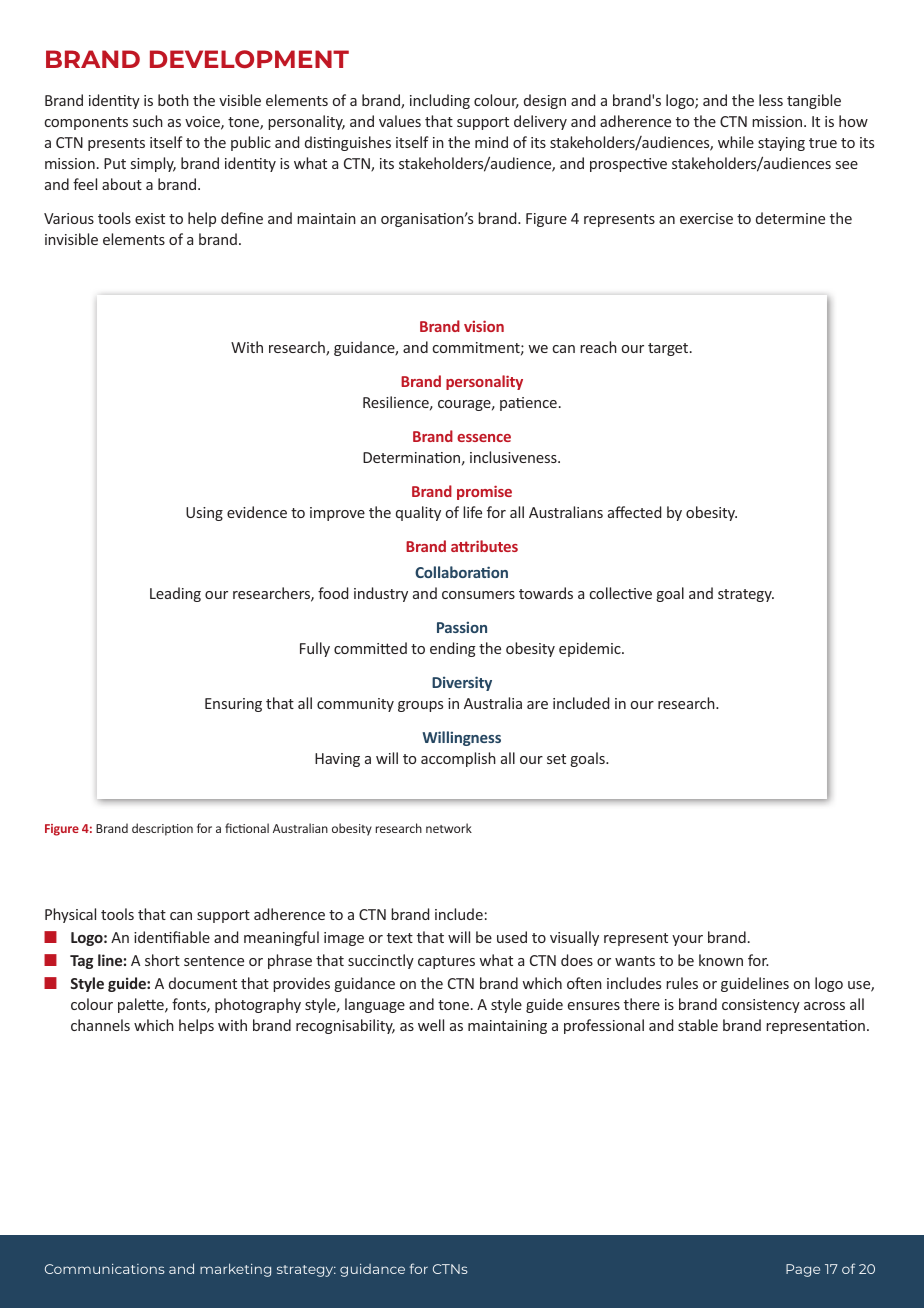 Image resolution: width=924 pixels, height=1308 pixels. What do you see at coordinates (233, 705) in the screenshot?
I see `Ensuring` at bounding box center [233, 705].
